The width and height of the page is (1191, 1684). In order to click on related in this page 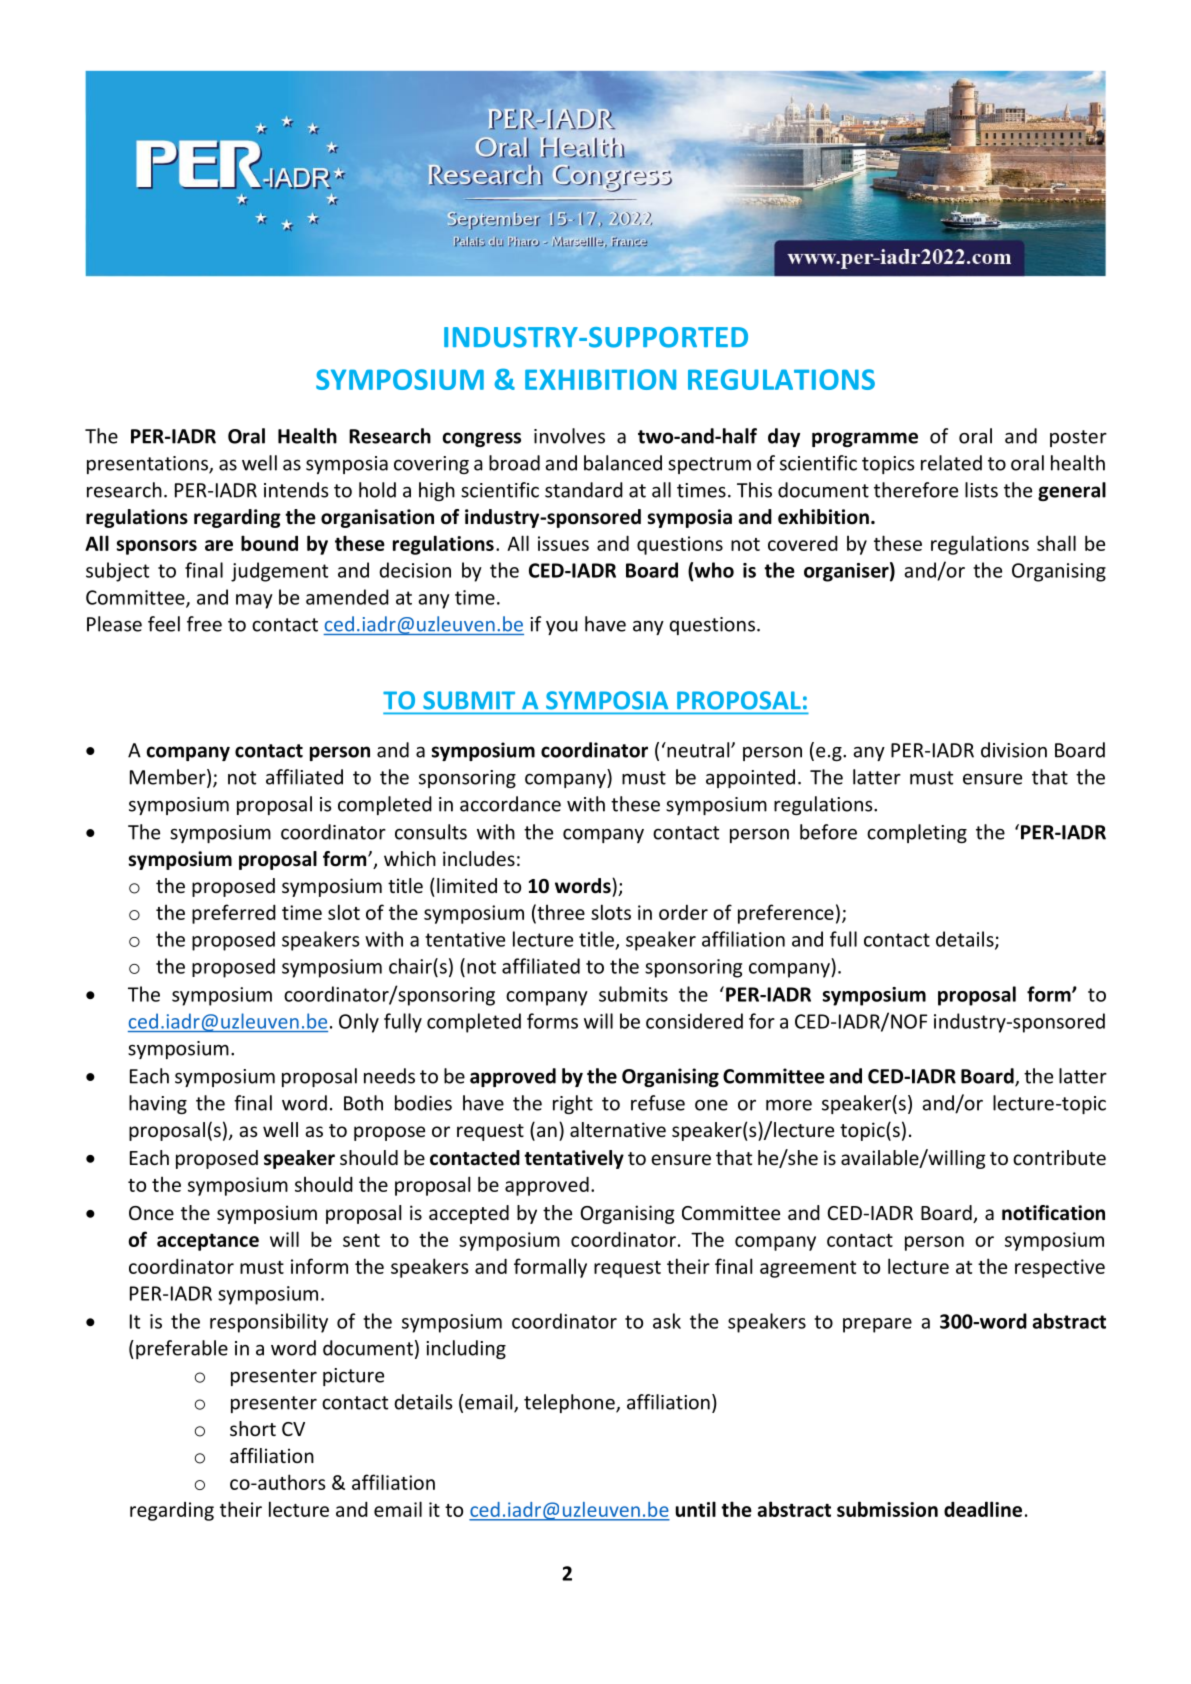, I will do `click(951, 463)`.
